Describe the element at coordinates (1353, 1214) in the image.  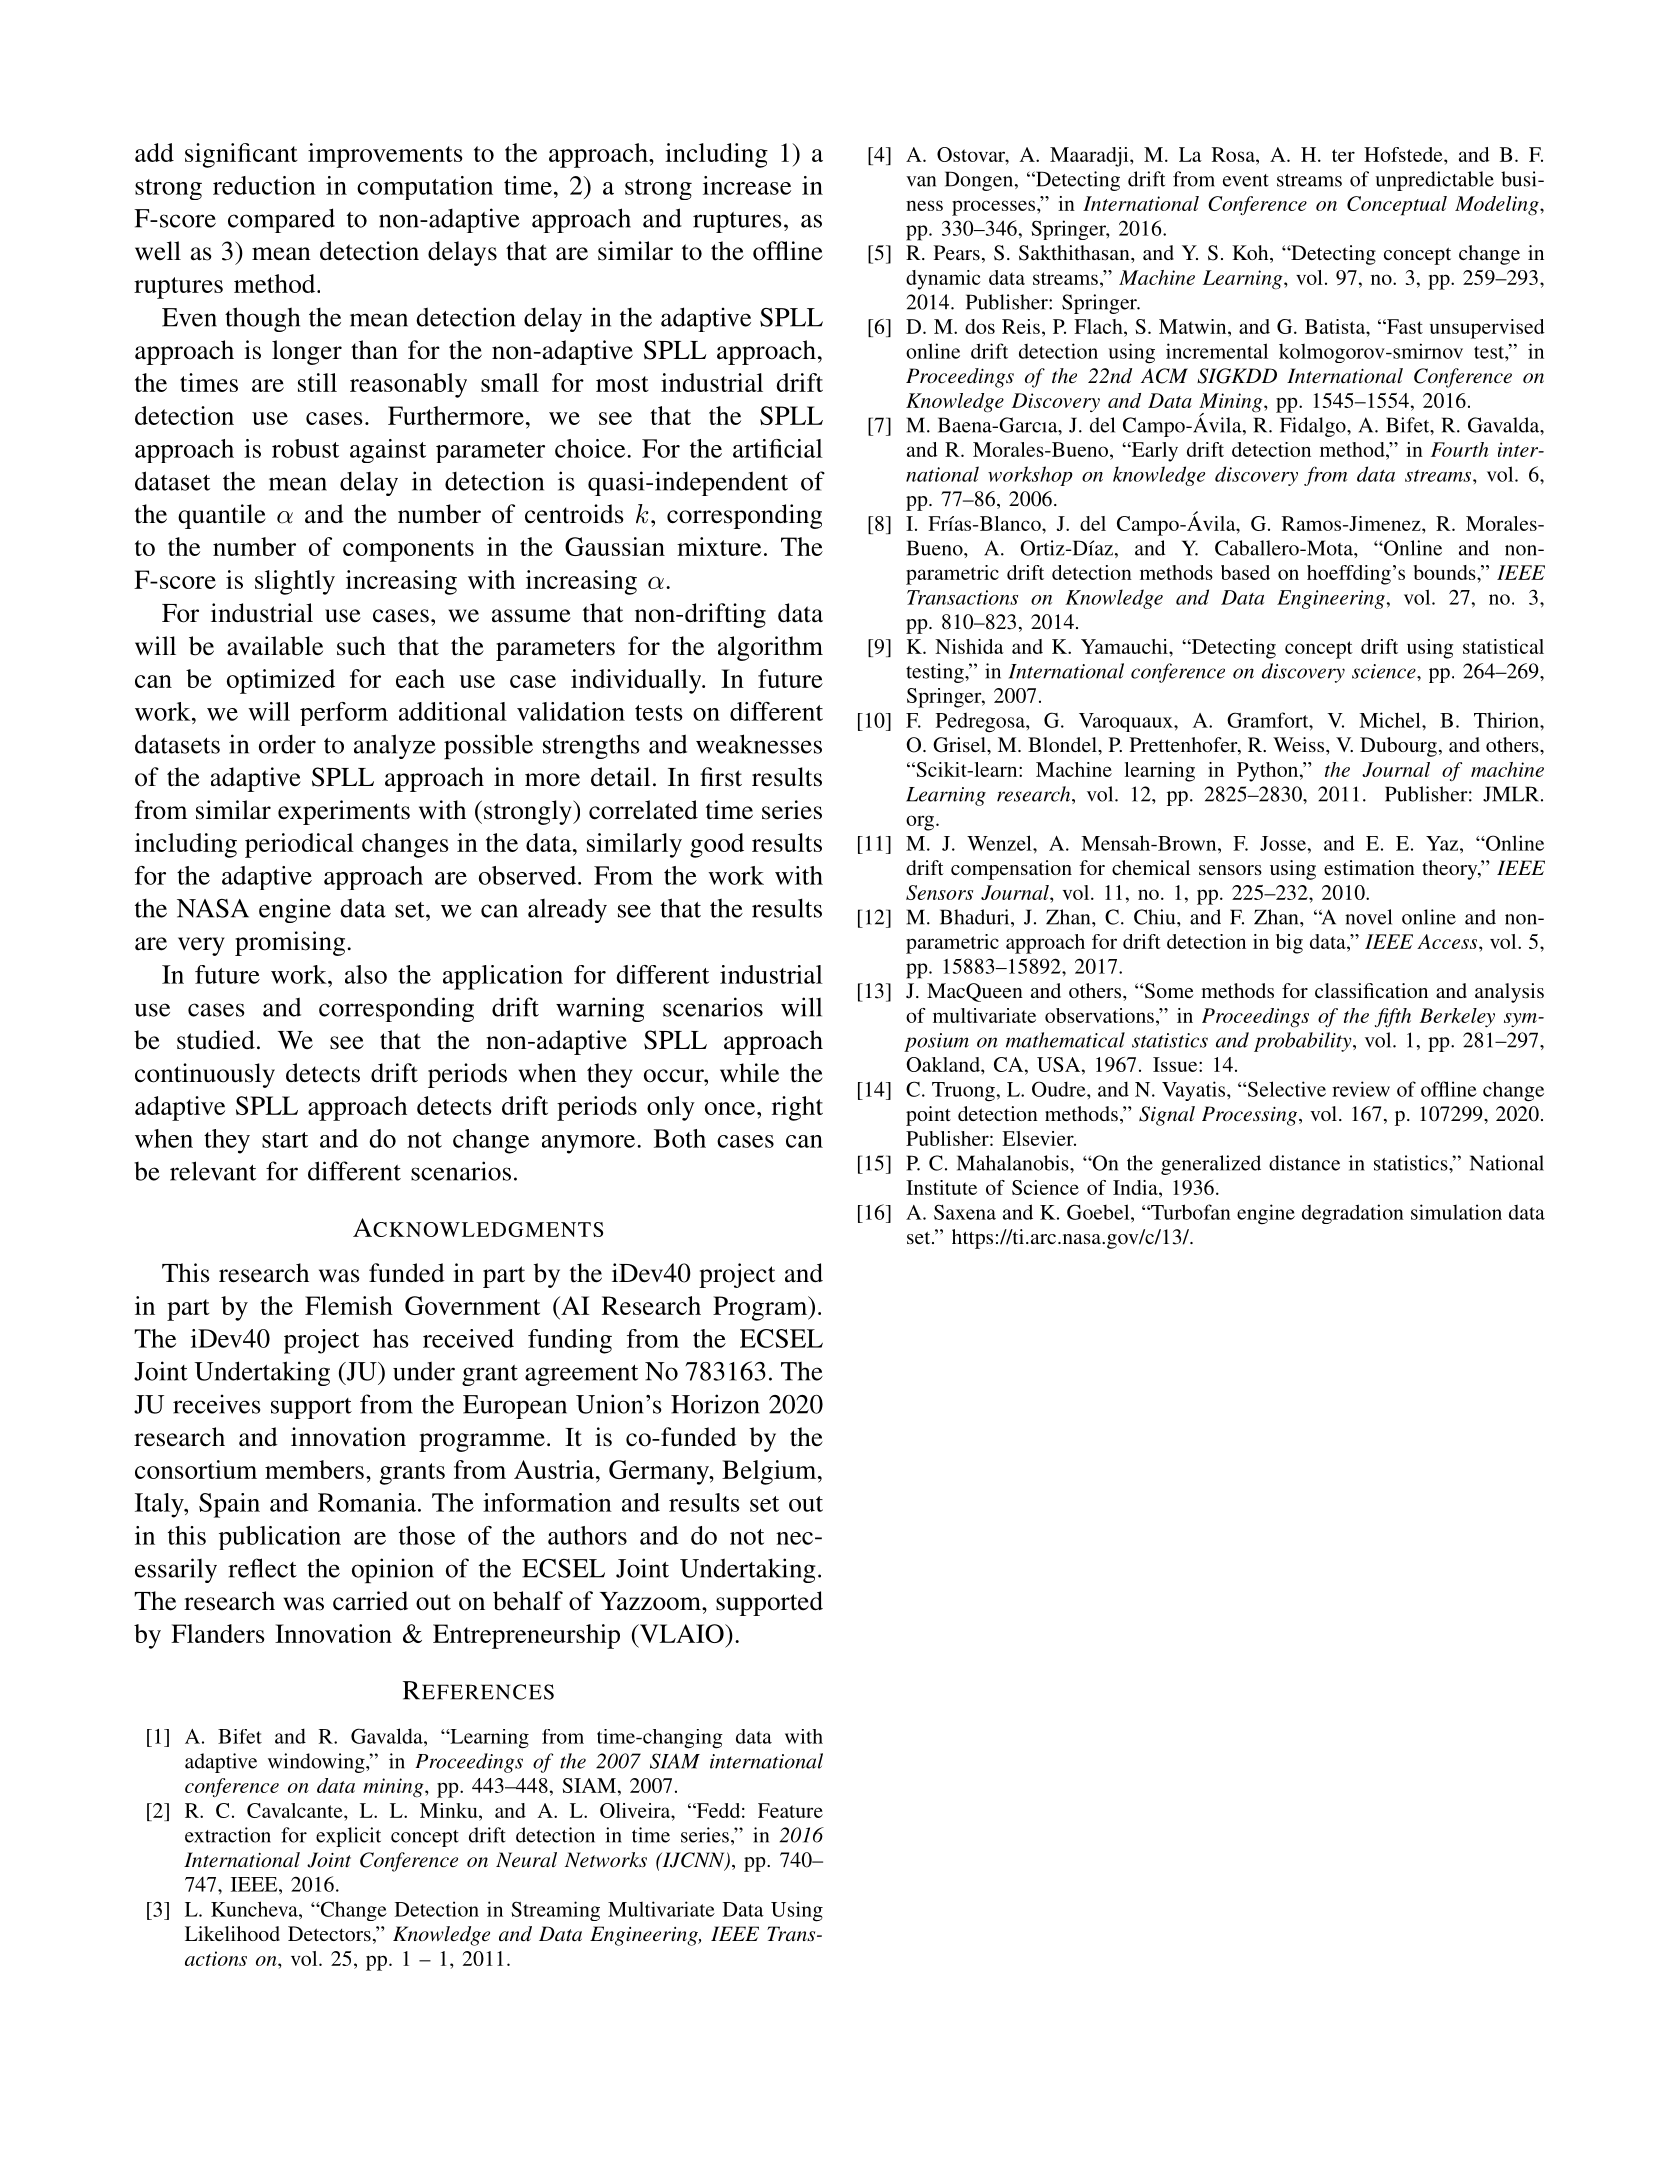
I see `degradation` at that location.
